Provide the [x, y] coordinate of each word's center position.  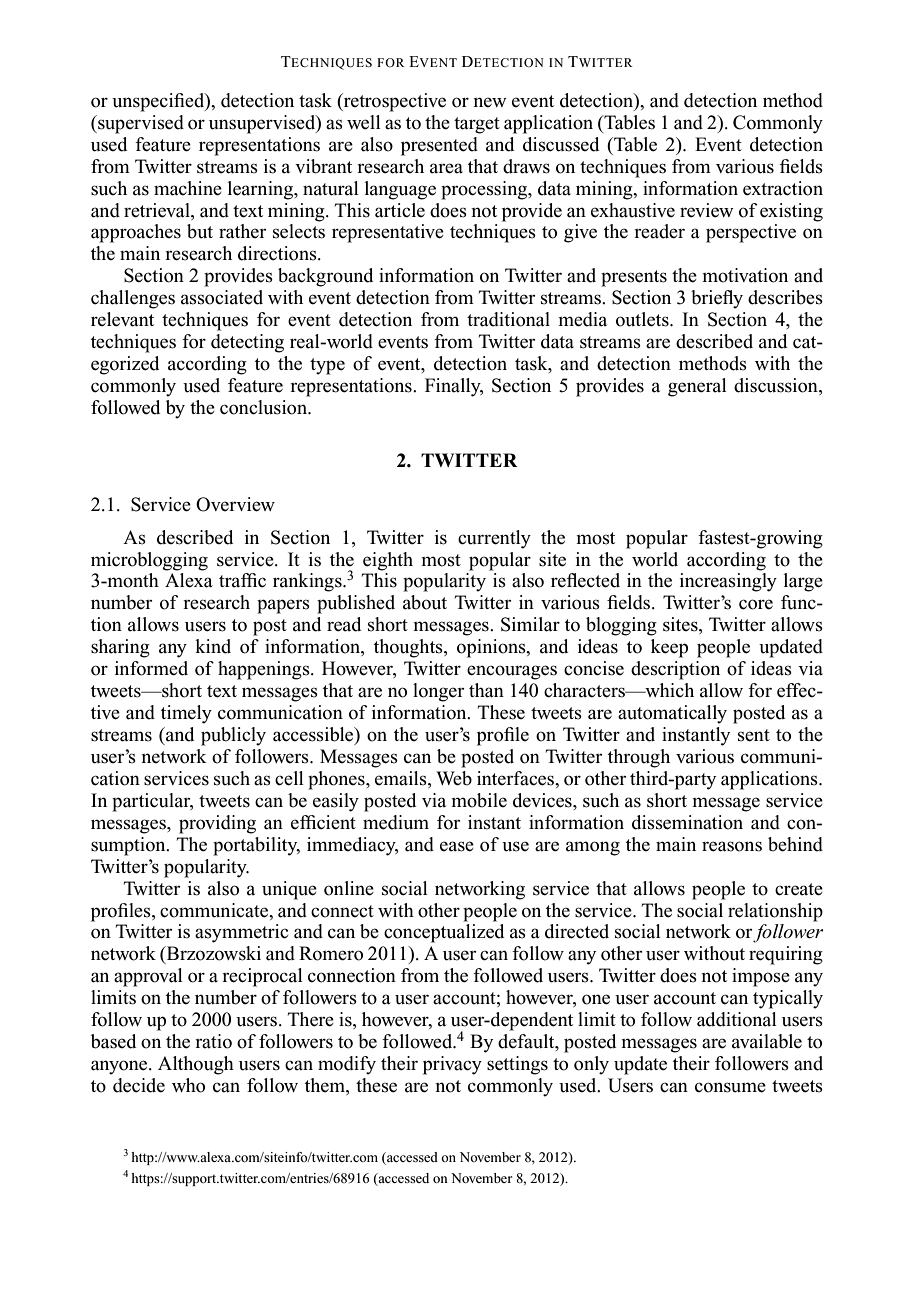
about [425, 602]
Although [196, 1065]
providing [217, 824]
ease [457, 846]
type [327, 366]
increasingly [728, 582]
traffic [242, 580]
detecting [247, 343]
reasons [732, 846]
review [707, 210]
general [697, 387]
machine [188, 188]
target [477, 125]
